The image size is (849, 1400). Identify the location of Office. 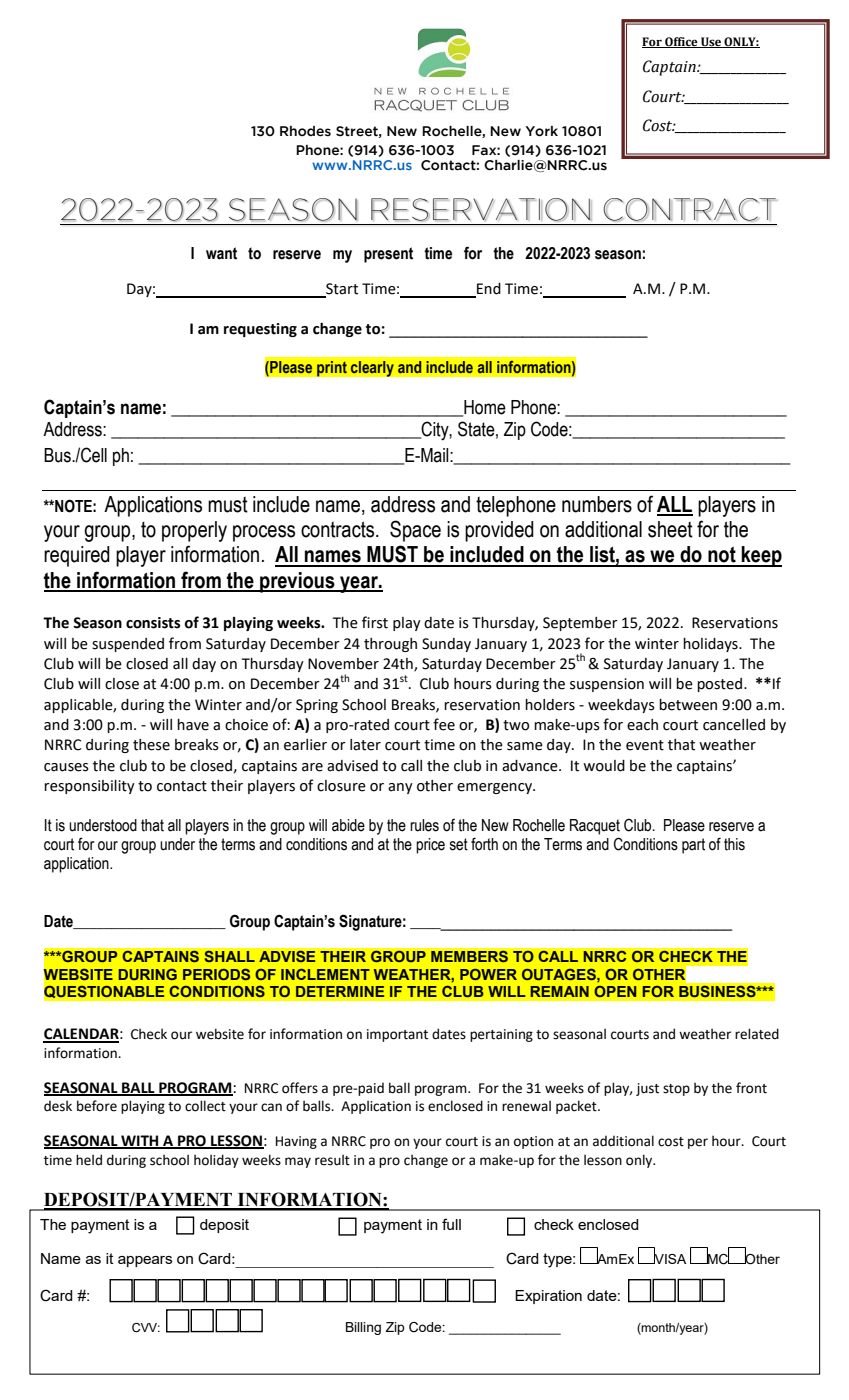
(681, 42).
